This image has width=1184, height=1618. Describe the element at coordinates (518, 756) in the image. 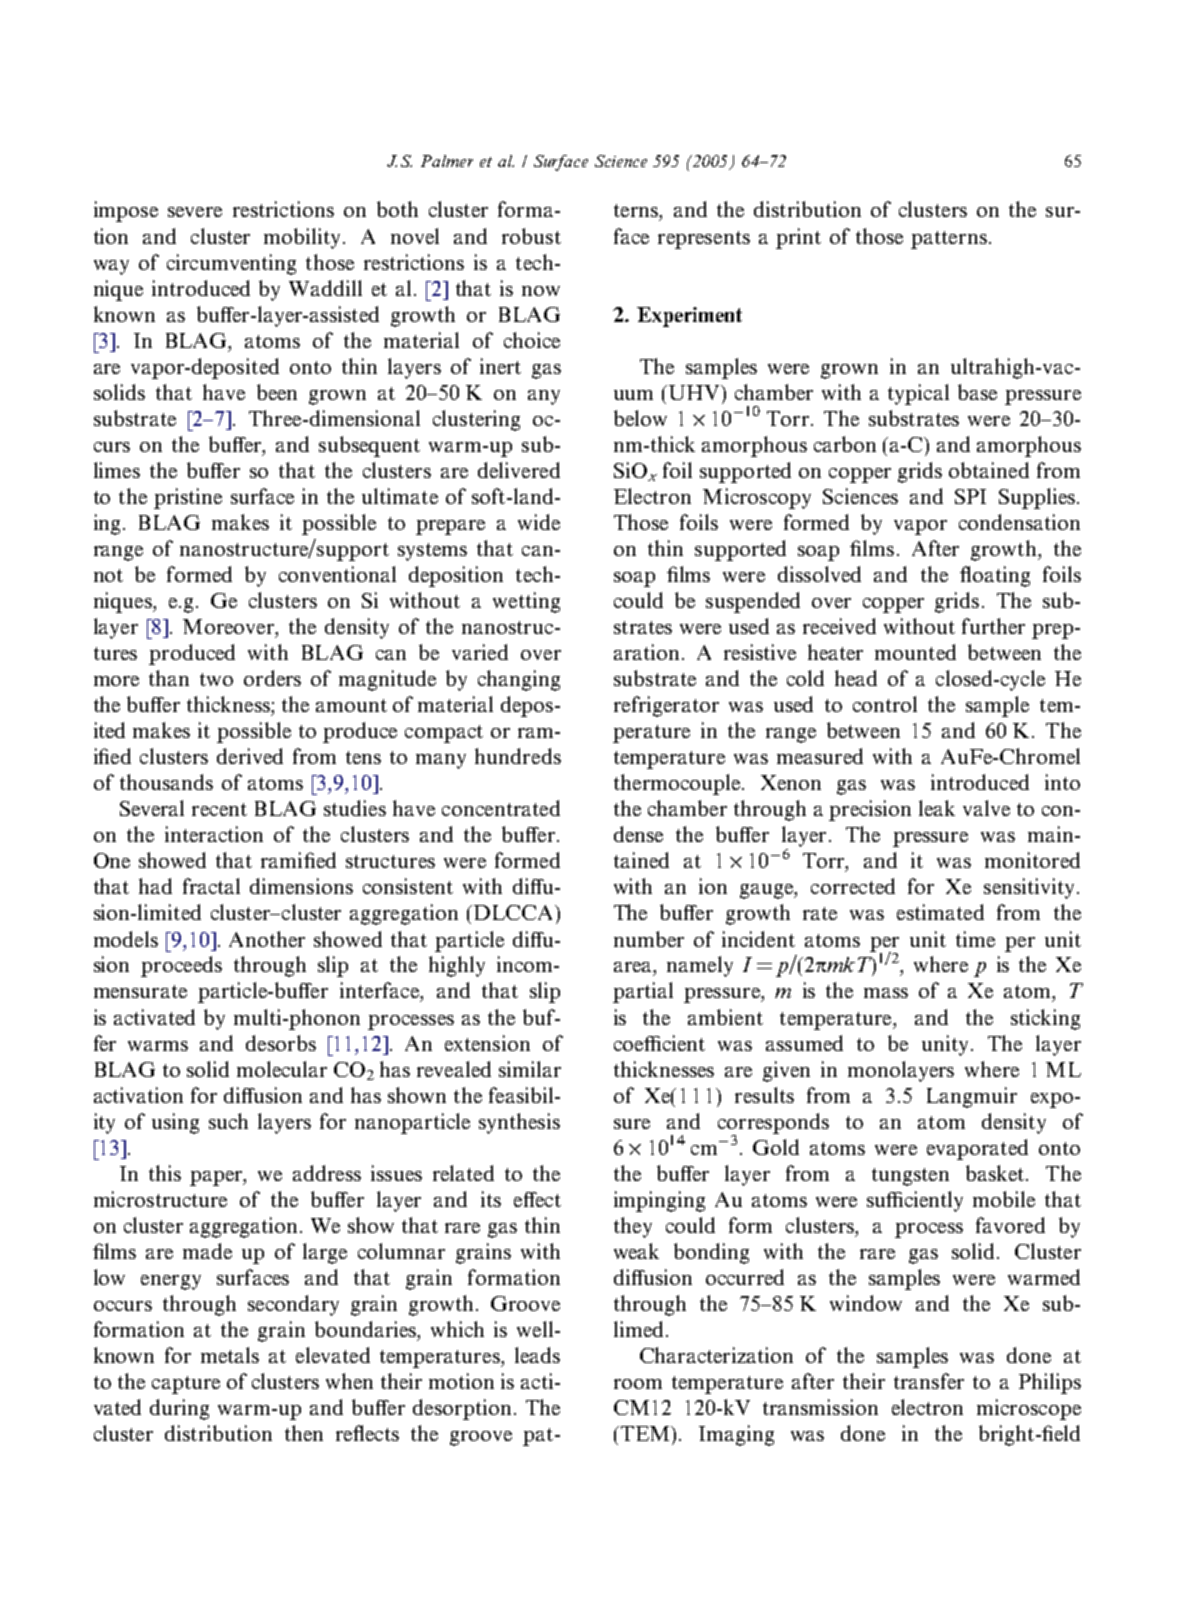

I see `hundreds` at that location.
